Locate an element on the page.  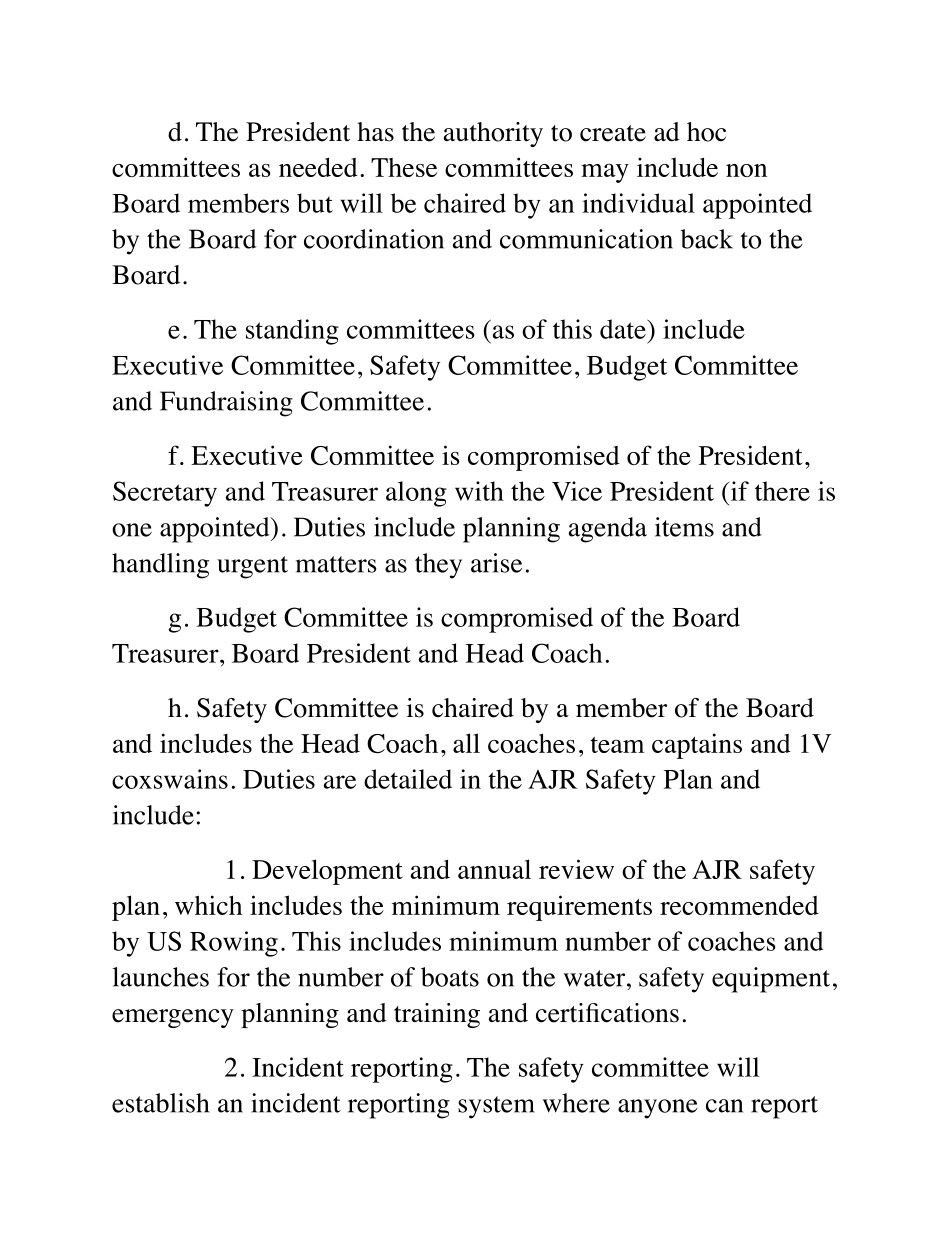
hoc is located at coordinates (706, 132).
